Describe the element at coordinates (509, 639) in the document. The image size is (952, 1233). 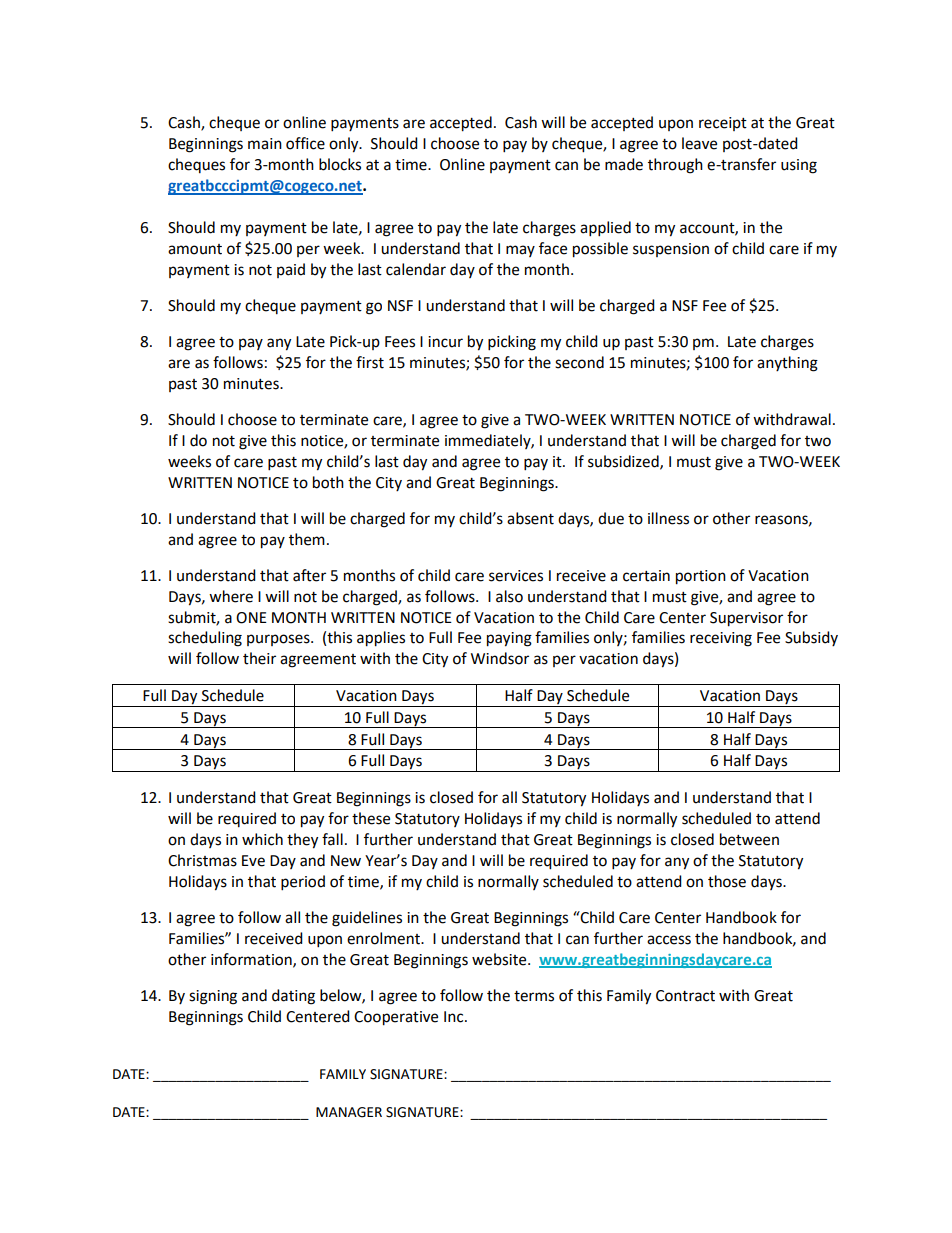
I see `paying` at that location.
